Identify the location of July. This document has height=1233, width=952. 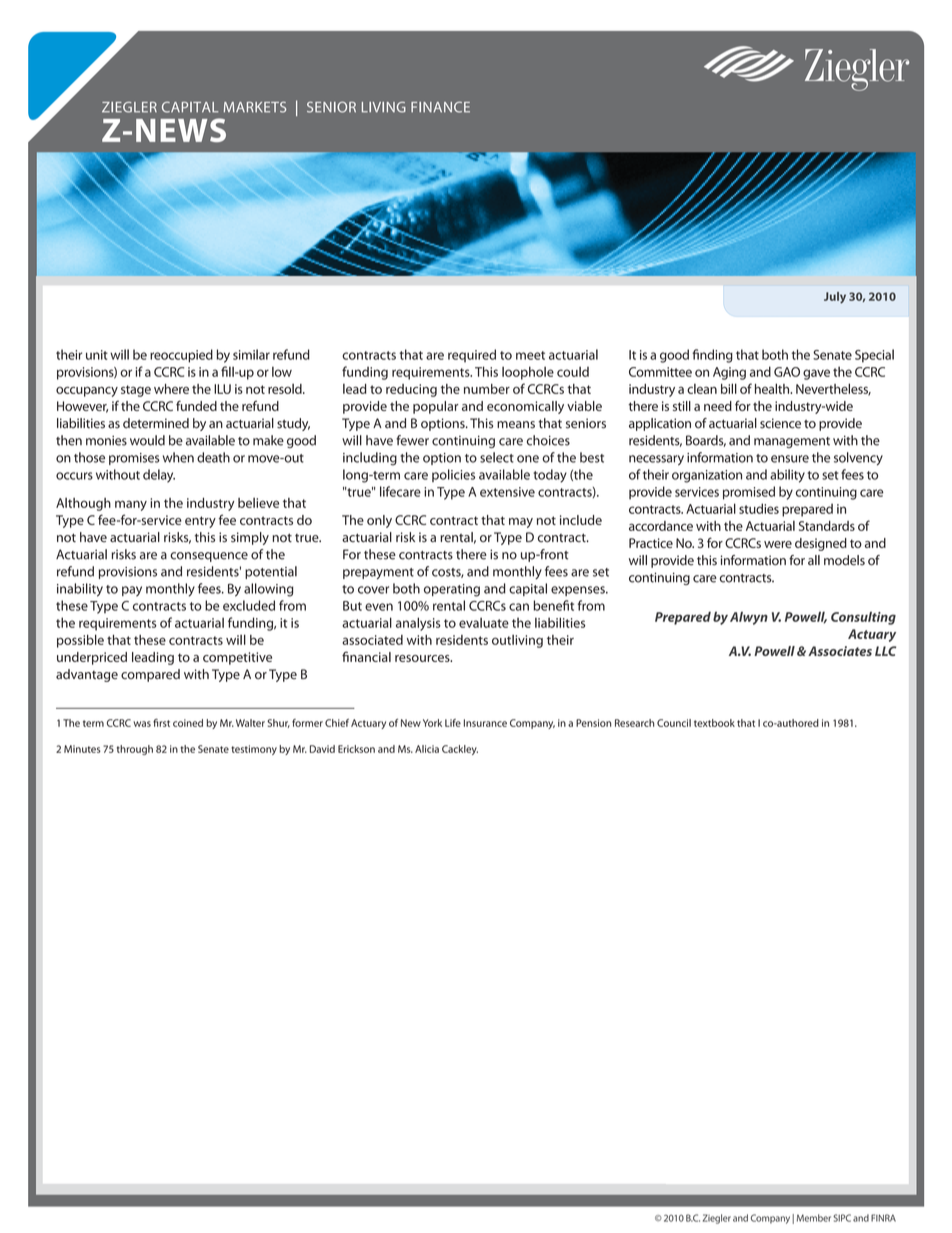
(835, 298).
